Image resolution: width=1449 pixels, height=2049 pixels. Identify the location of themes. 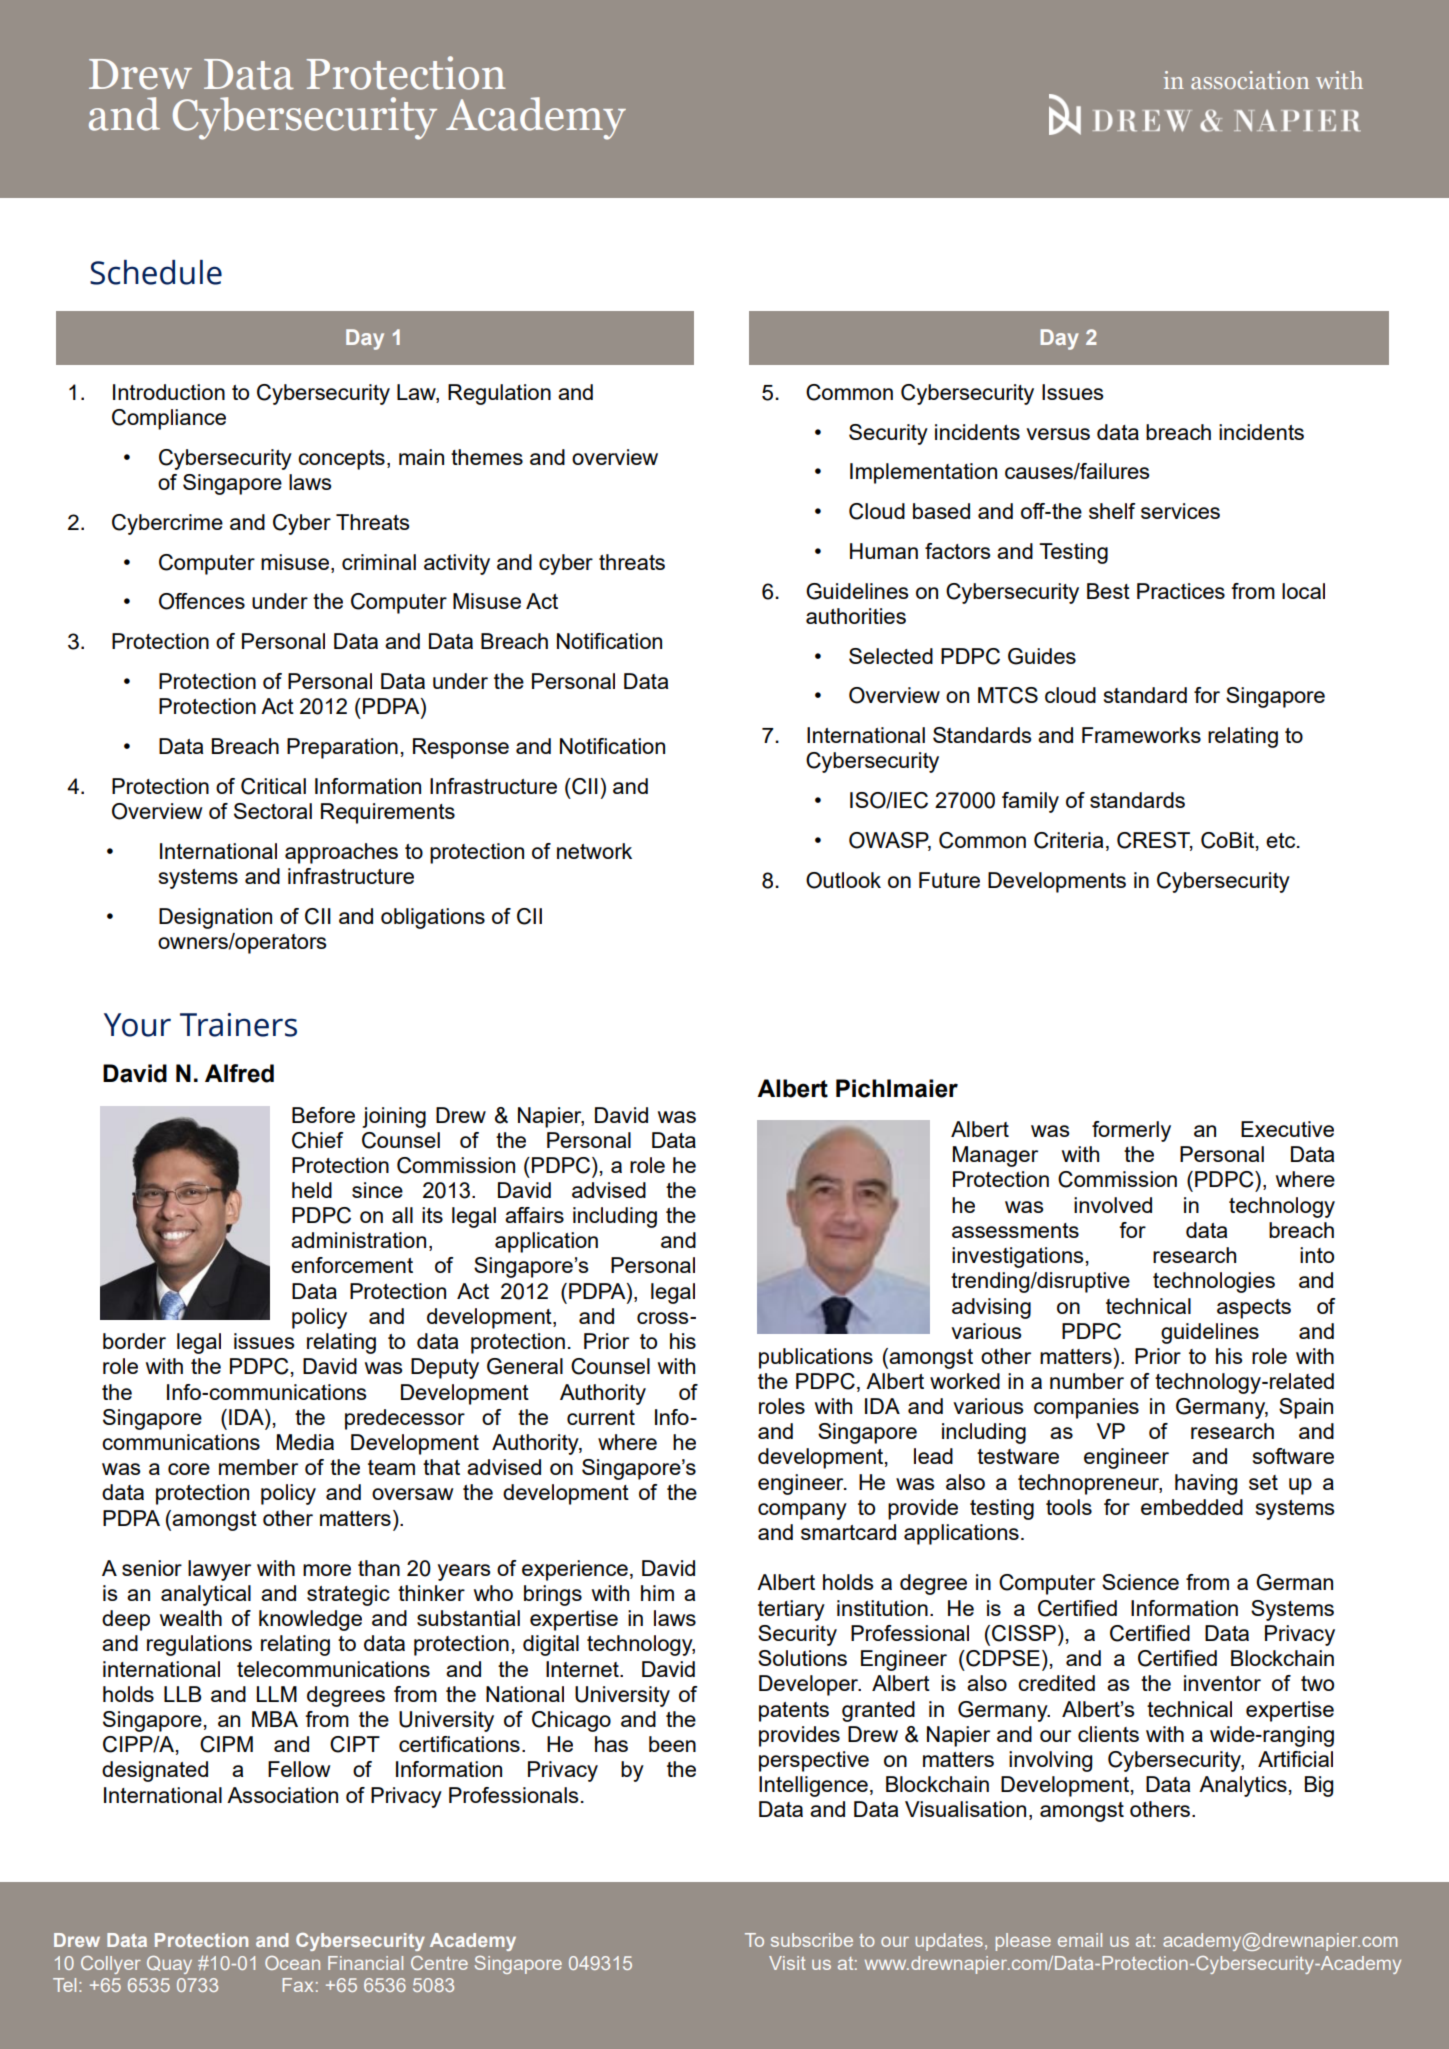
(487, 457).
